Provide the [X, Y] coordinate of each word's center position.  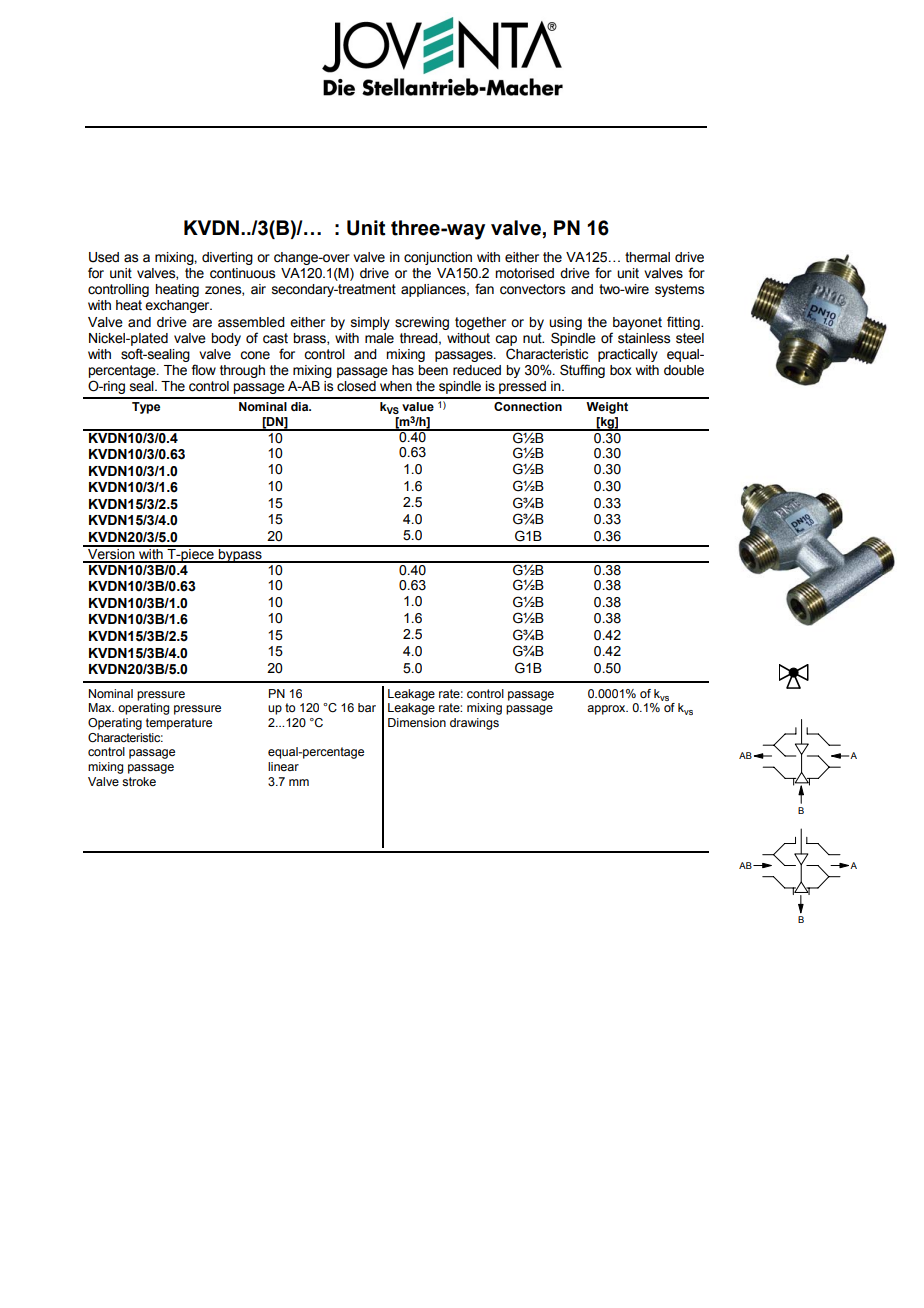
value [418, 406]
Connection [528, 406]
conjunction [438, 258]
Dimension [417, 722]
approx [607, 710]
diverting [227, 258]
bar [367, 707]
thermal [647, 257]
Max [101, 707]
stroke [139, 781]
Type [146, 408]
